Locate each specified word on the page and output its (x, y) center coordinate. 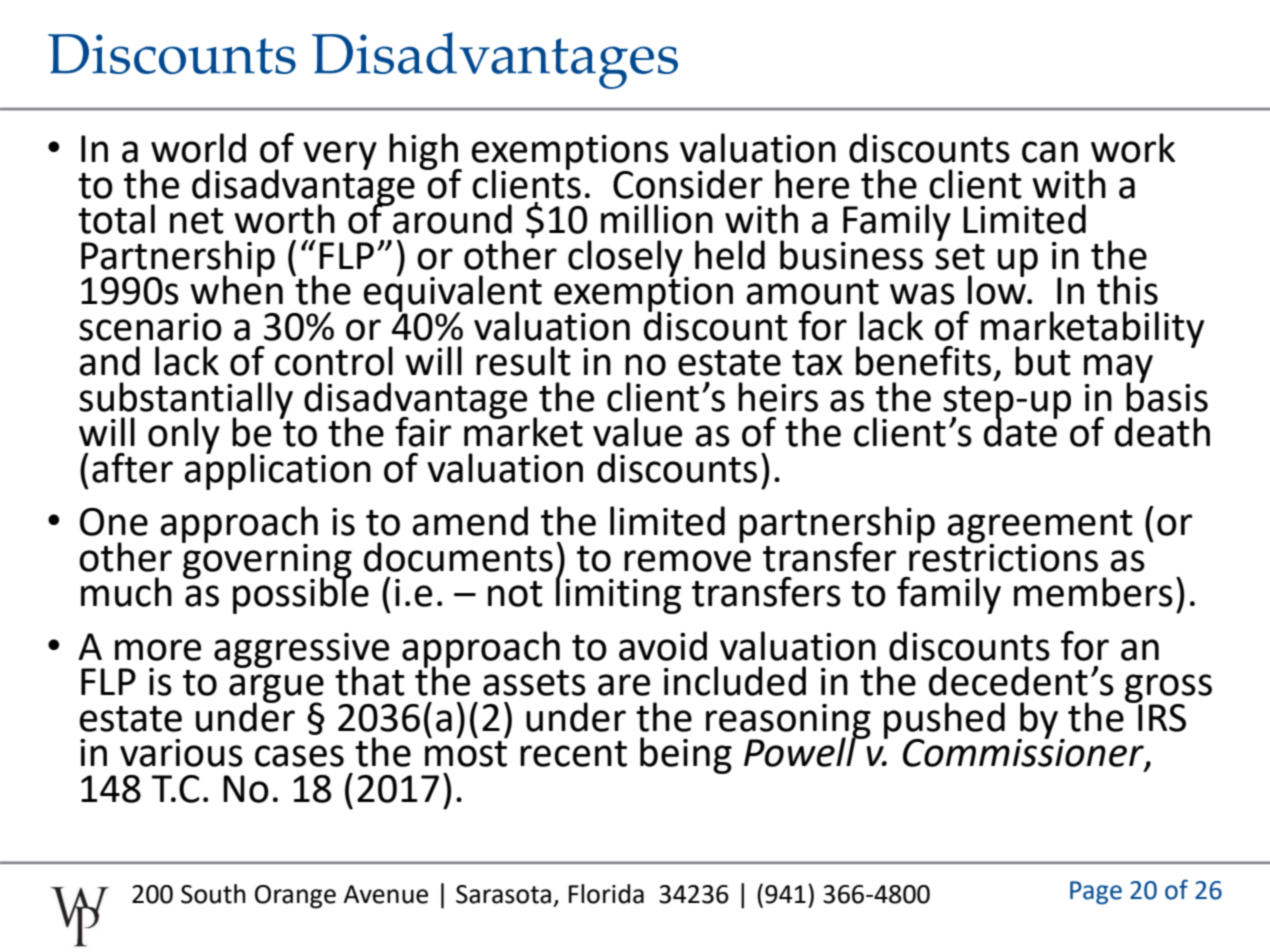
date (1021, 431)
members (1093, 592)
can (1050, 152)
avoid (663, 646)
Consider (688, 184)
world (198, 148)
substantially (186, 401)
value (637, 432)
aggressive (301, 651)
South (213, 894)
